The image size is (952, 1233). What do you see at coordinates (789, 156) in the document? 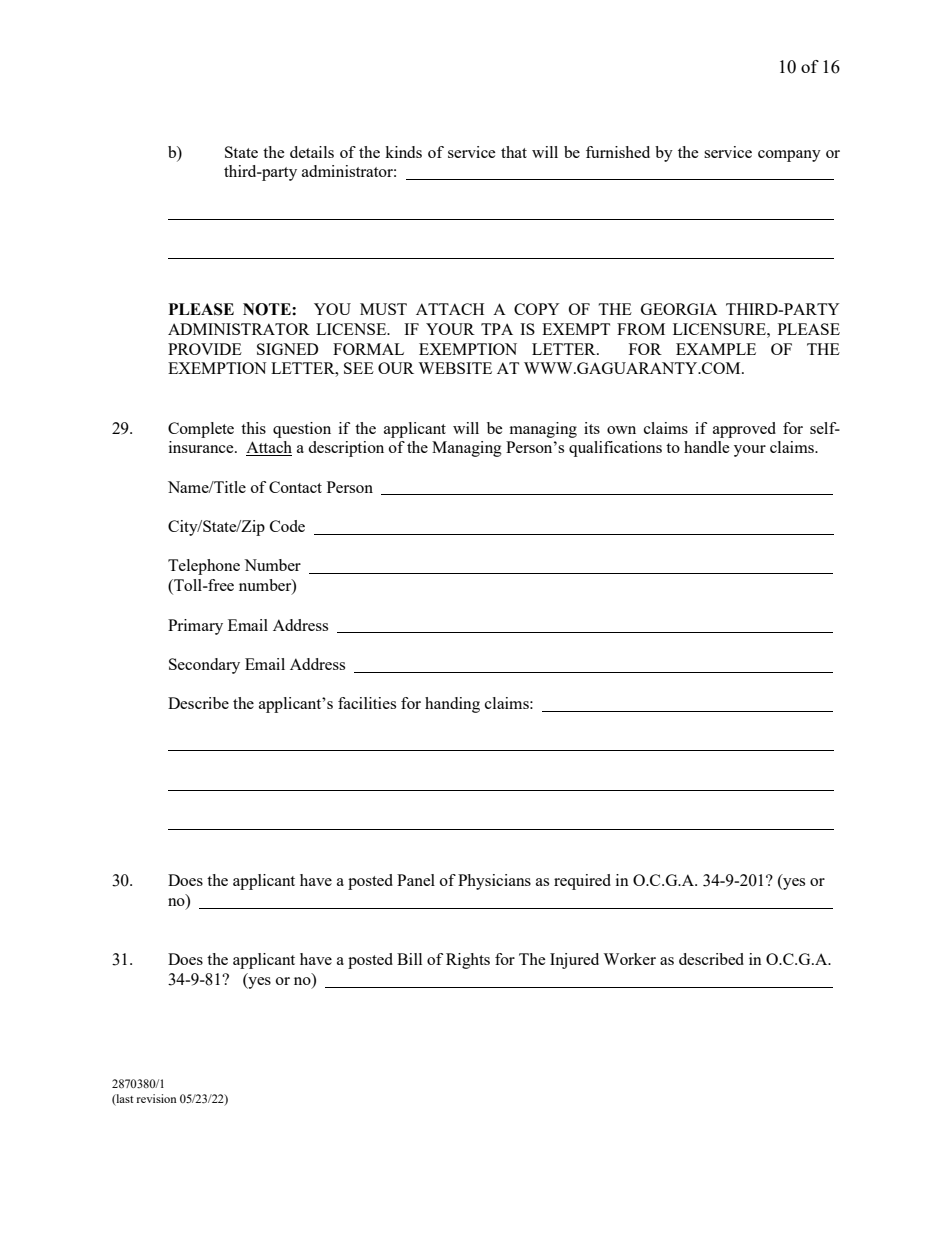
I see `company` at bounding box center [789, 156].
